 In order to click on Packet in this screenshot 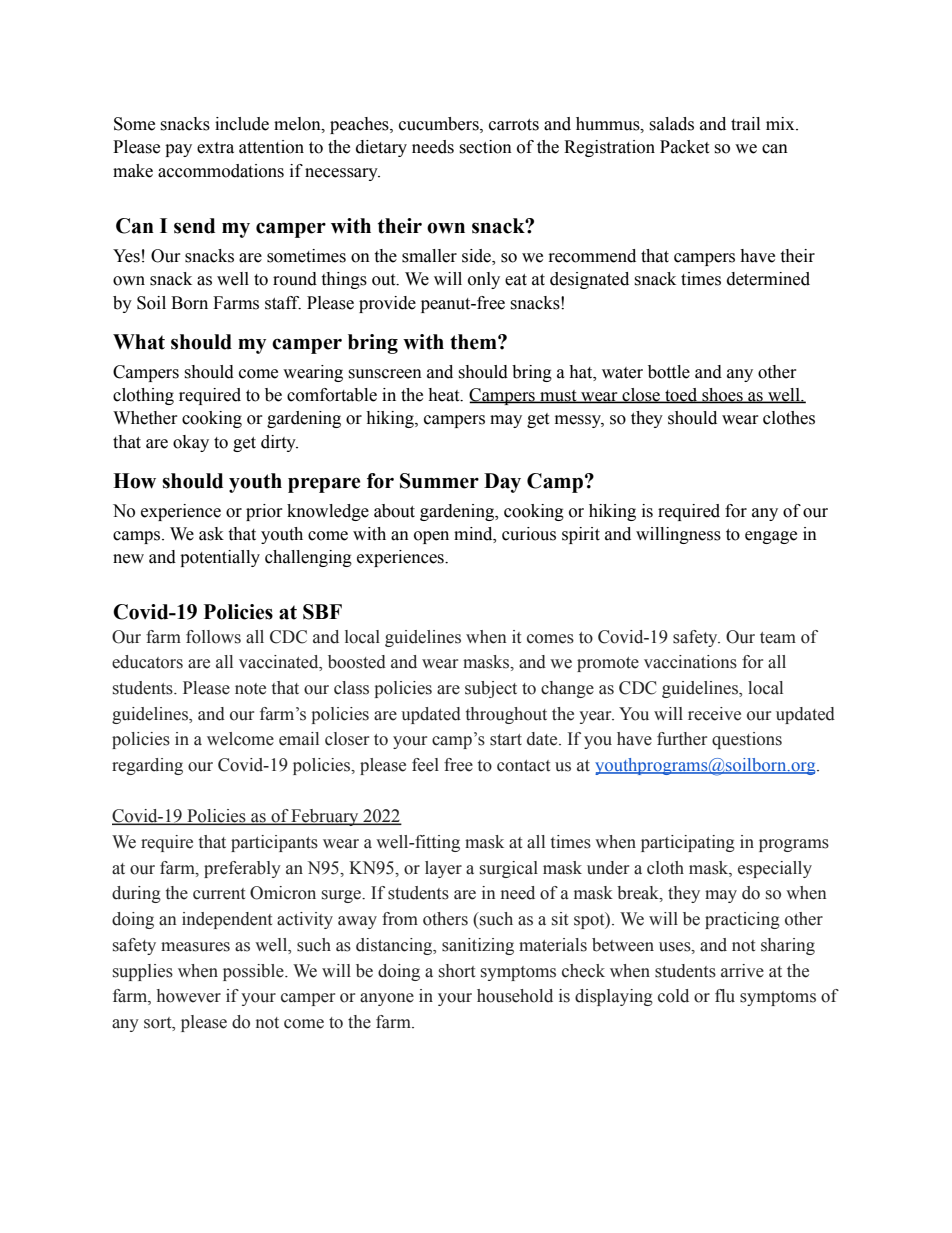, I will do `click(684, 147)`.
